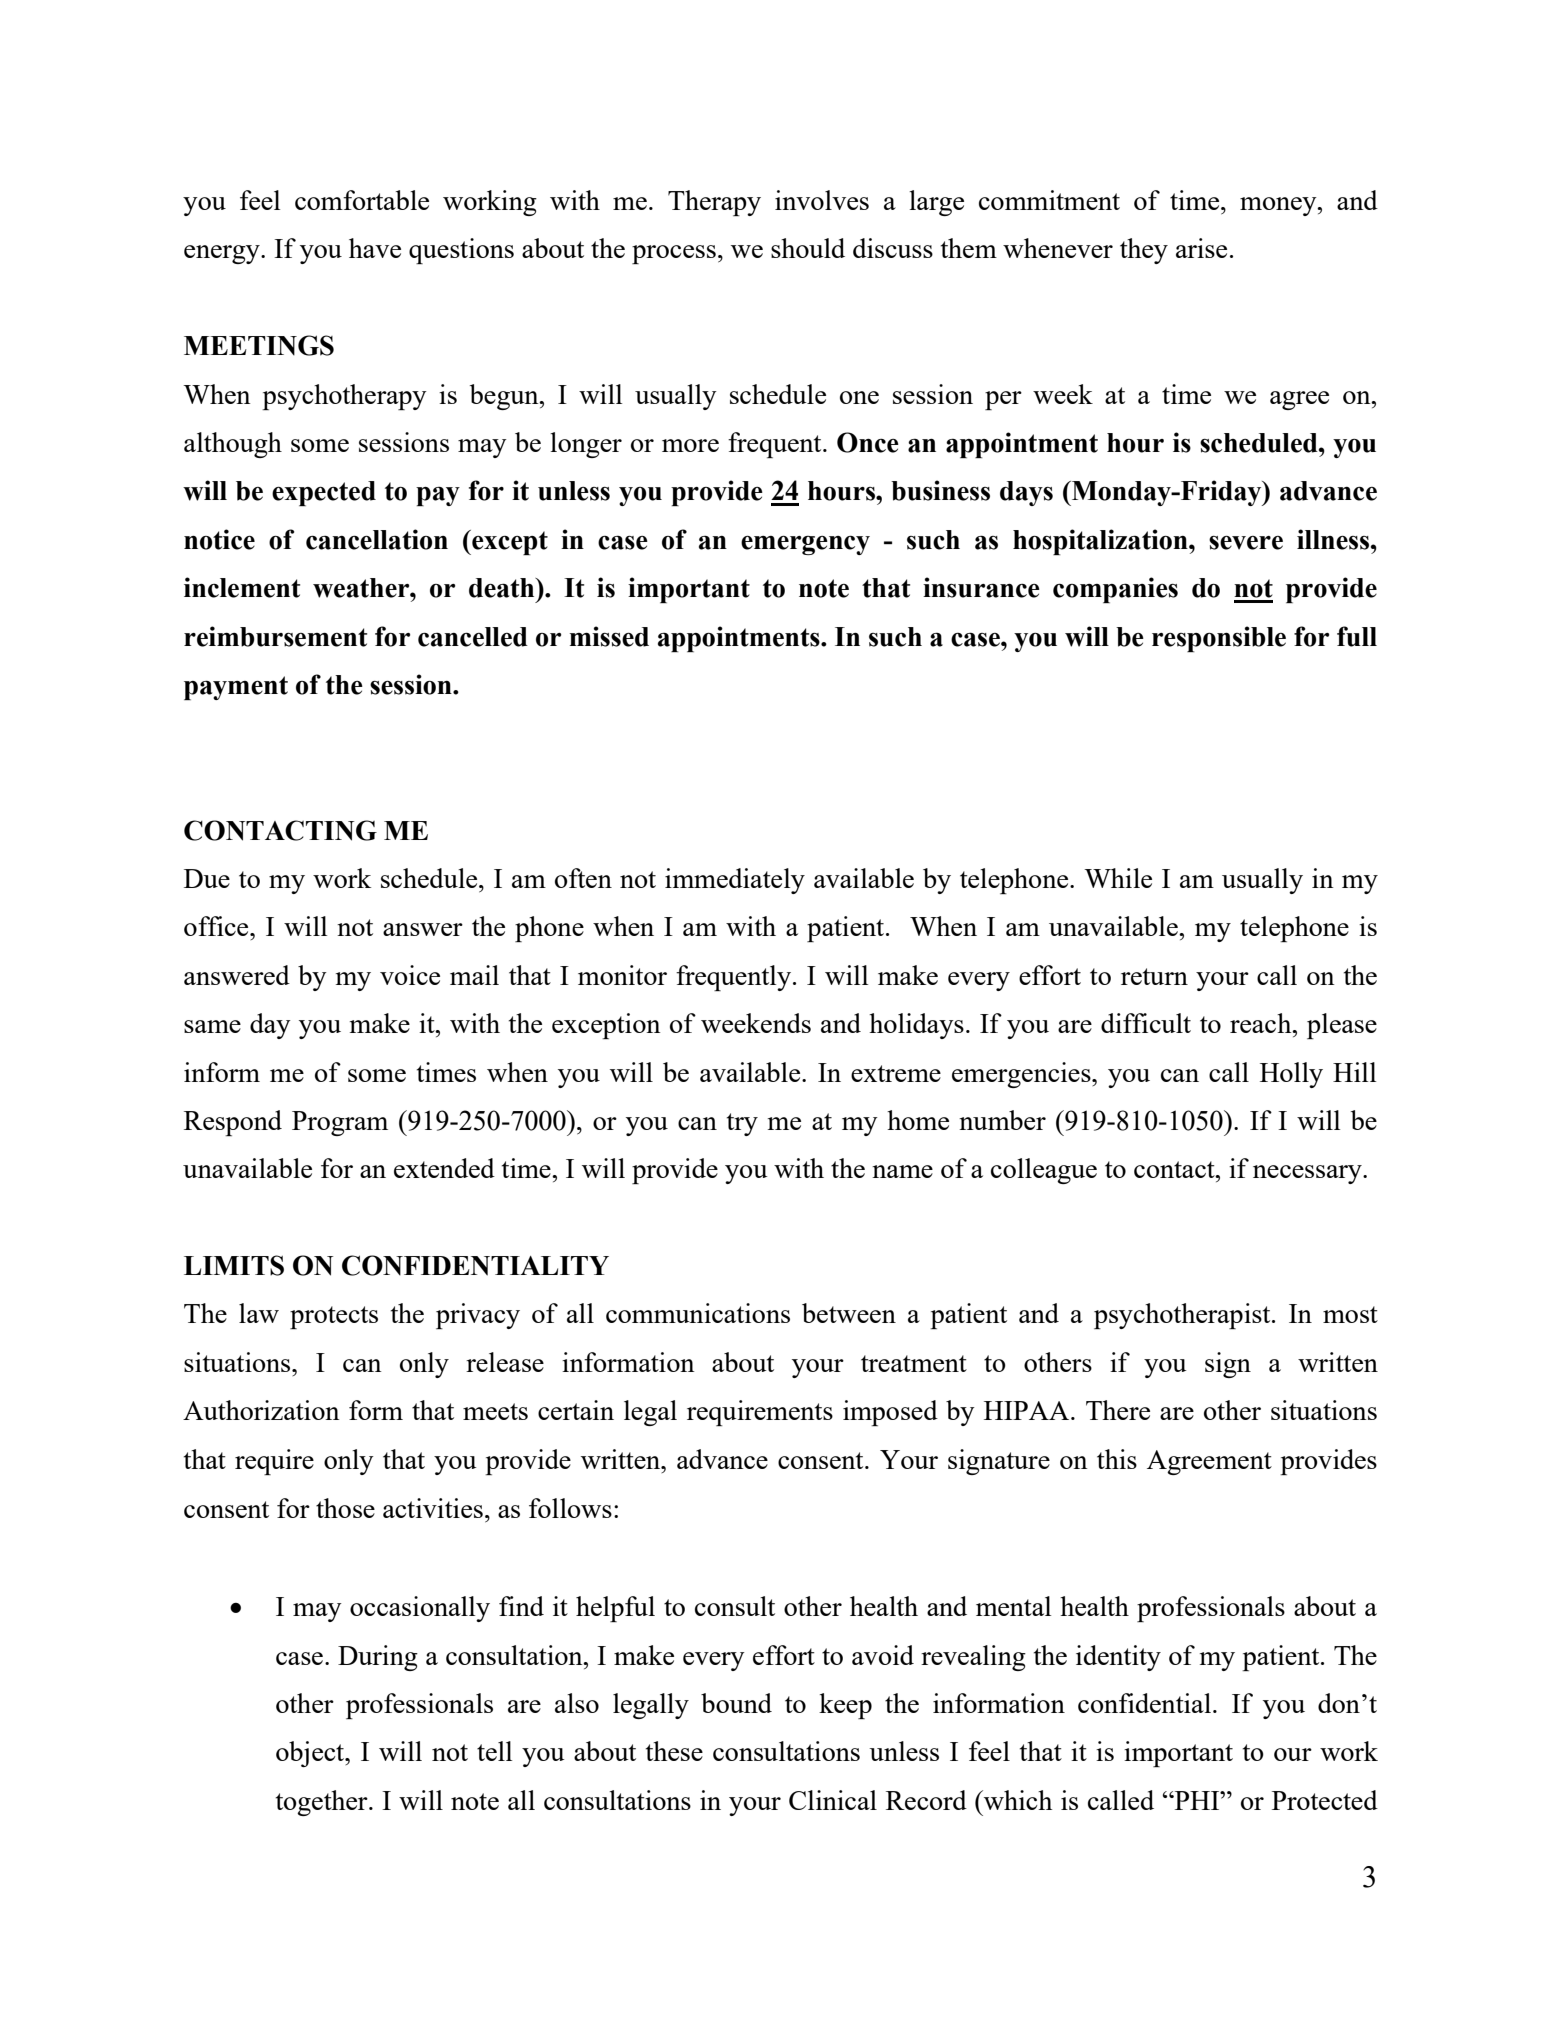 The image size is (1561, 2021). I want to click on protects, so click(334, 1317).
